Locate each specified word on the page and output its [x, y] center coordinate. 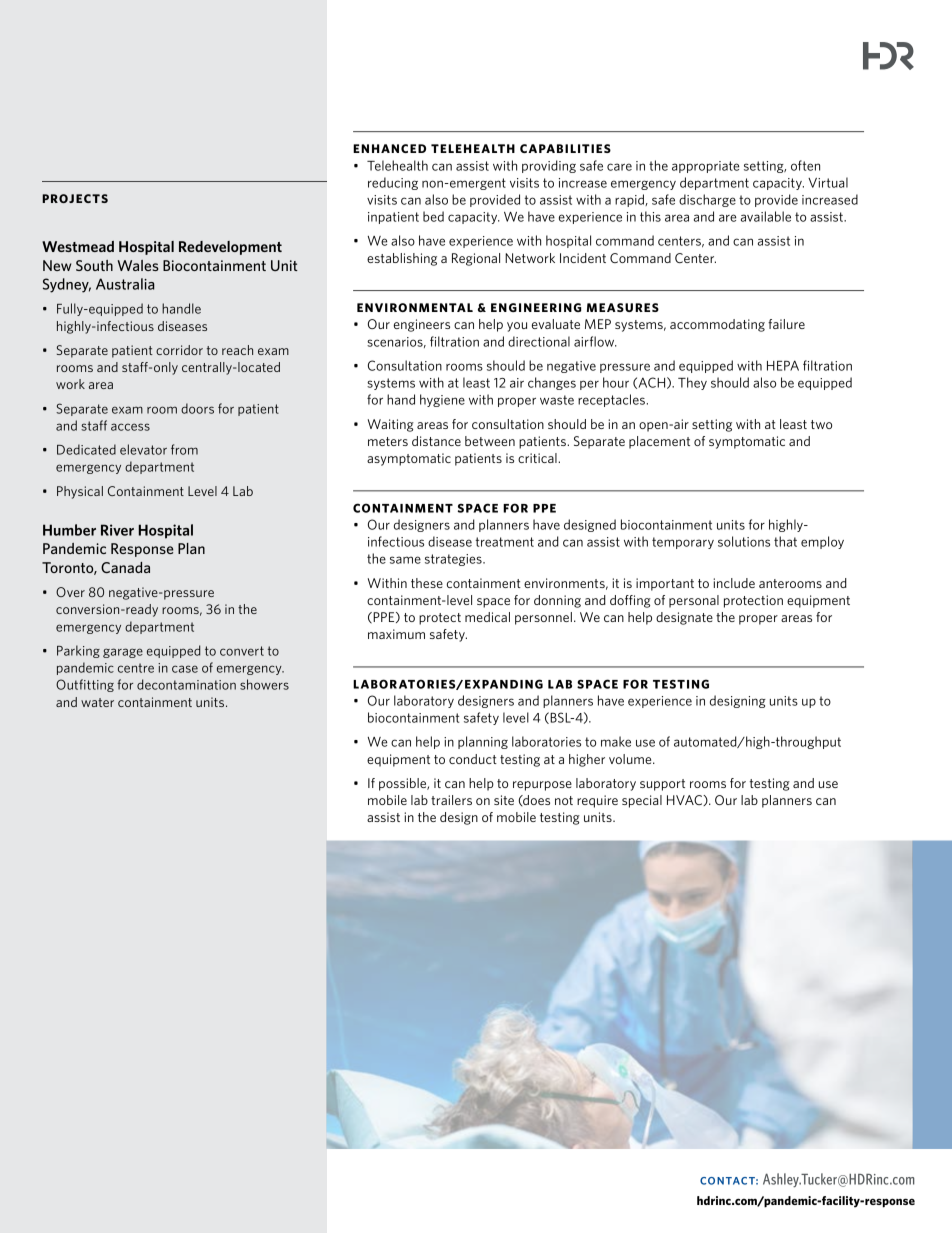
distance [436, 441]
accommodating [717, 325]
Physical [80, 492]
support [662, 785]
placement [659, 442]
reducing [393, 183]
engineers [422, 325]
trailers [451, 800]
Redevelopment [230, 248]
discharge [707, 200]
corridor [179, 350]
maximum [396, 634]
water [97, 702]
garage [123, 653]
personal [694, 601]
